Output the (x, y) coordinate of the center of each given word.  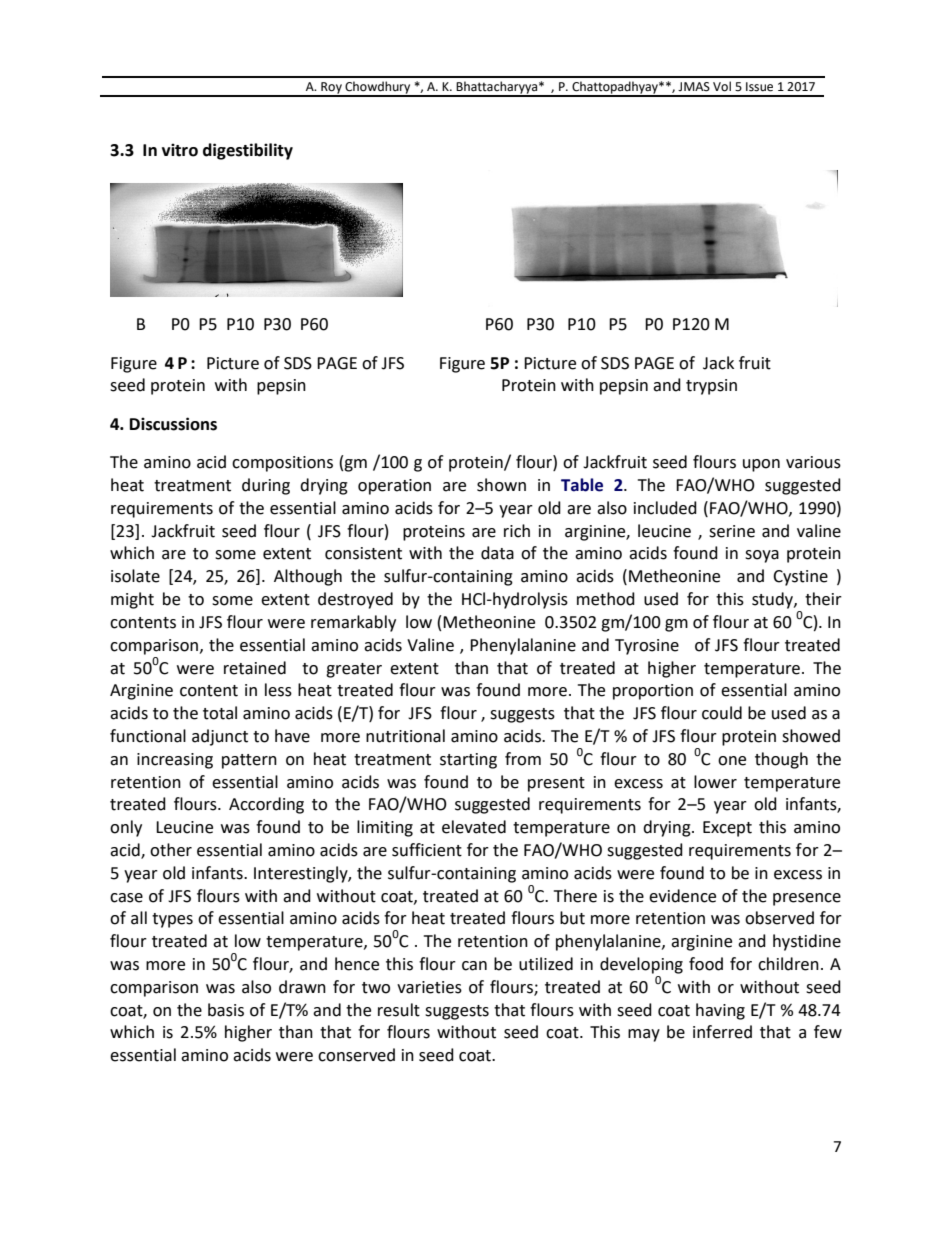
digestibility (248, 151)
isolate (135, 576)
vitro (180, 150)
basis (226, 1010)
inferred (722, 1032)
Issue (759, 87)
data (497, 553)
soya (762, 556)
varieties (429, 987)
